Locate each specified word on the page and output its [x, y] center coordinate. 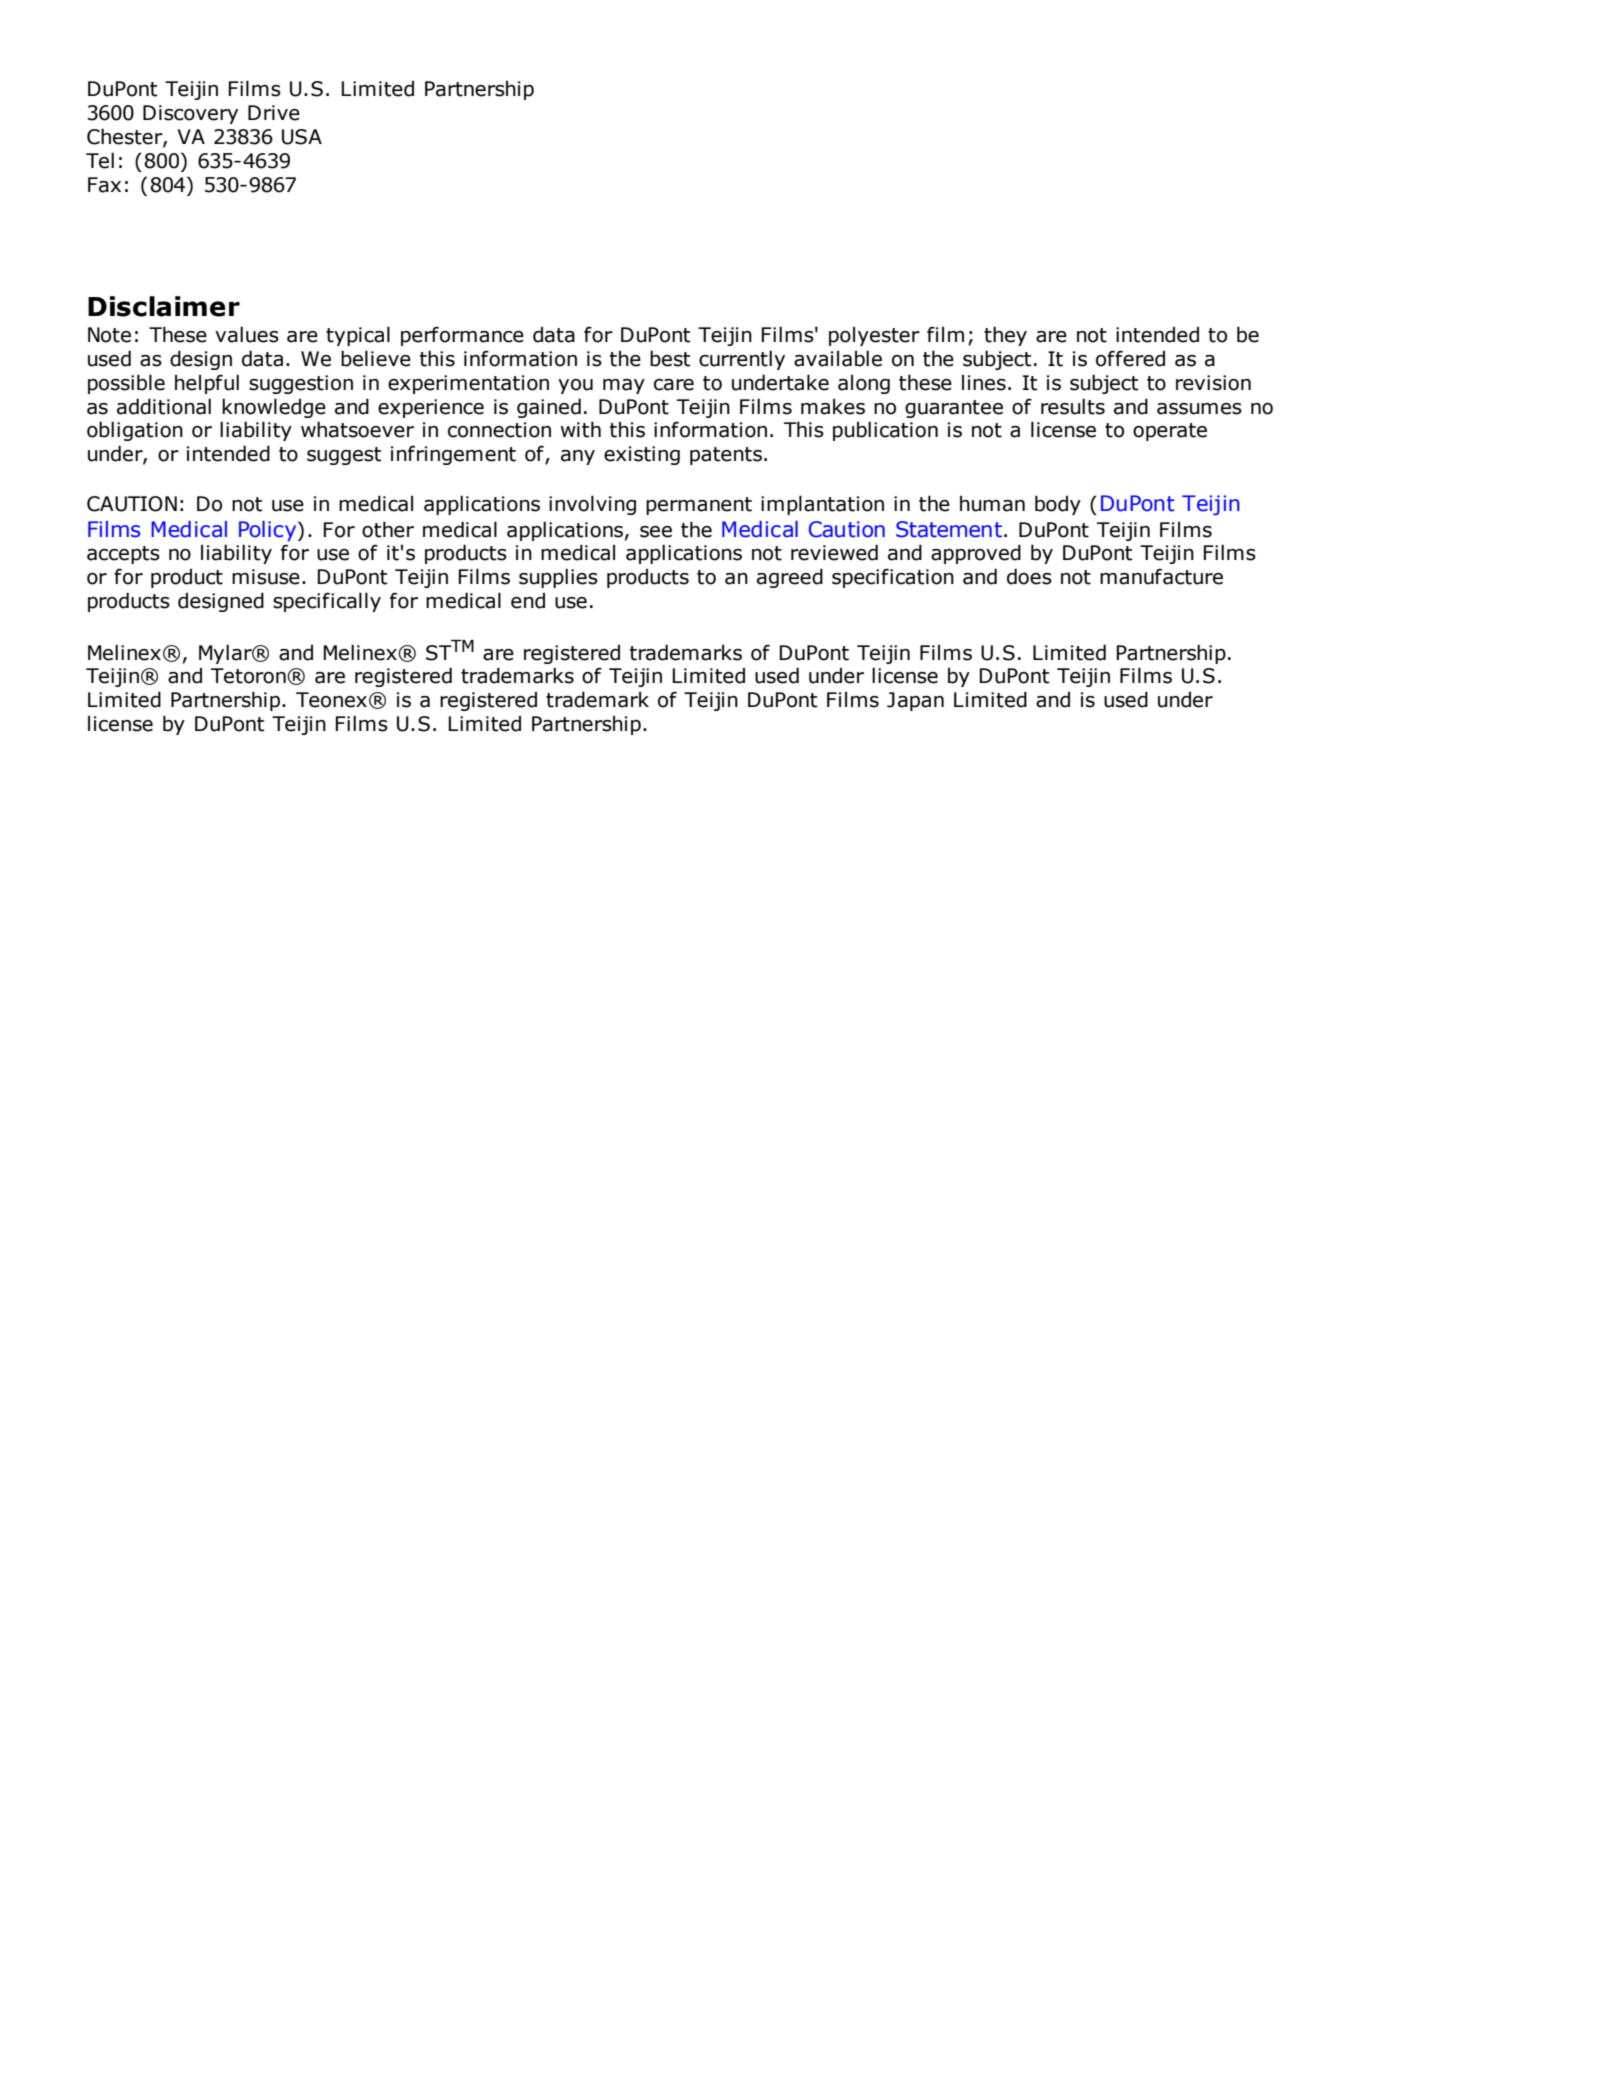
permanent [699, 506]
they [1005, 336]
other [388, 529]
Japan [915, 701]
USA [302, 137]
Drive [274, 113]
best [670, 358]
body [1058, 505]
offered [1130, 359]
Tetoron [249, 676]
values [247, 334]
